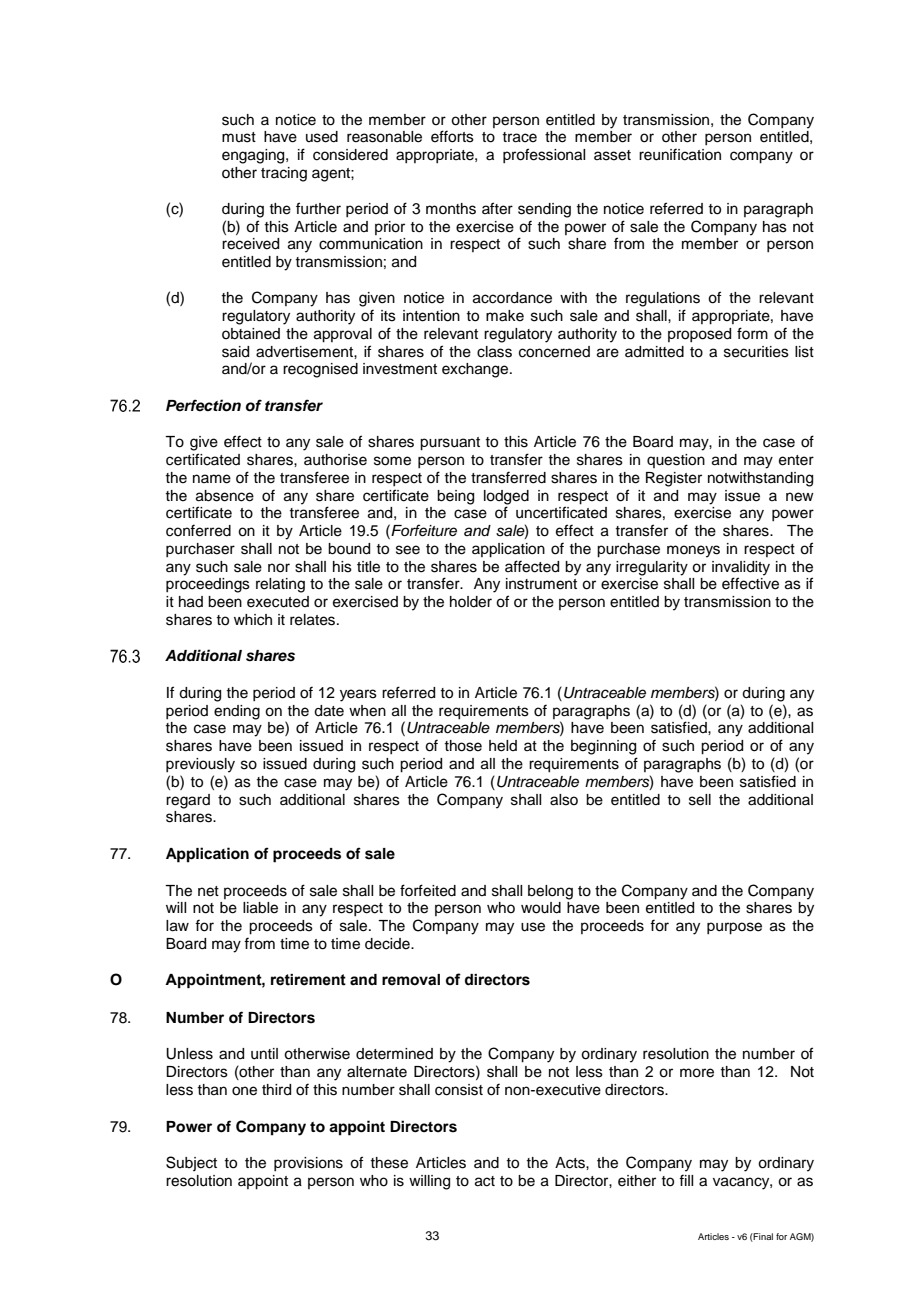  I want to click on provisions, so click(308, 1164).
